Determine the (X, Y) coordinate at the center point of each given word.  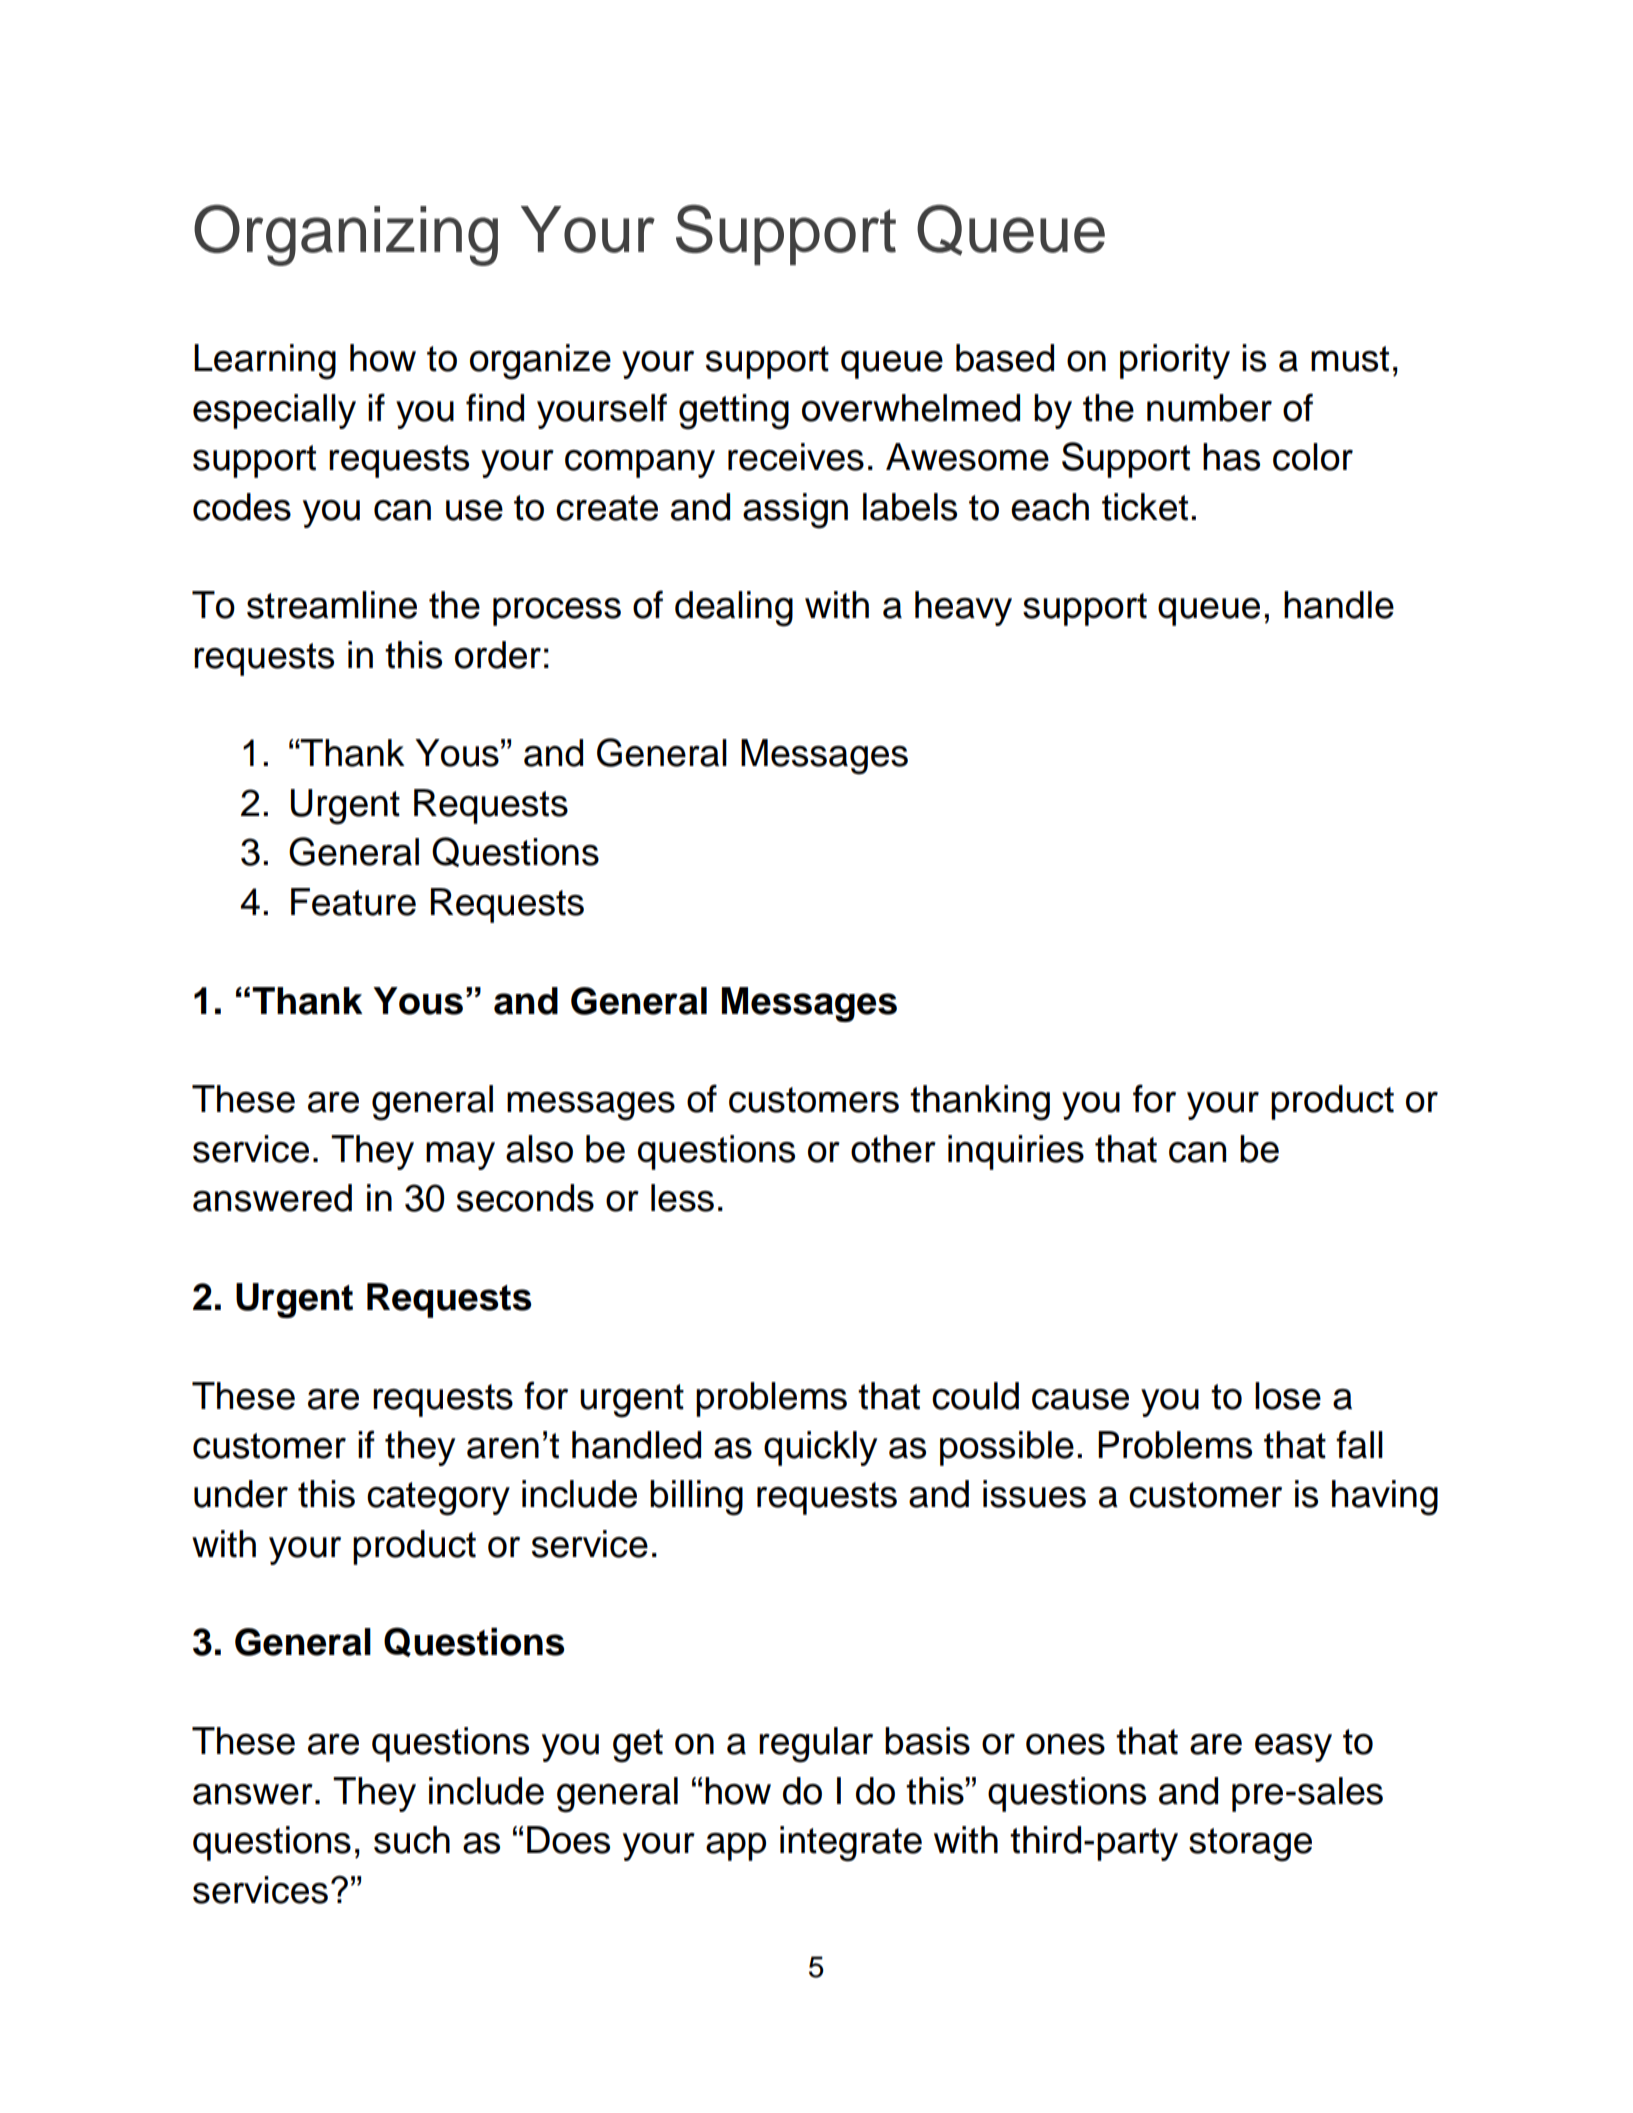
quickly (820, 1448)
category (438, 1499)
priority (1175, 361)
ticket (1145, 507)
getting (734, 412)
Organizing (346, 235)
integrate (851, 1844)
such (412, 1840)
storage (1250, 1845)
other (893, 1149)
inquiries (1016, 1152)
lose (1288, 1396)
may (460, 1156)
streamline (332, 605)
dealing (734, 609)
